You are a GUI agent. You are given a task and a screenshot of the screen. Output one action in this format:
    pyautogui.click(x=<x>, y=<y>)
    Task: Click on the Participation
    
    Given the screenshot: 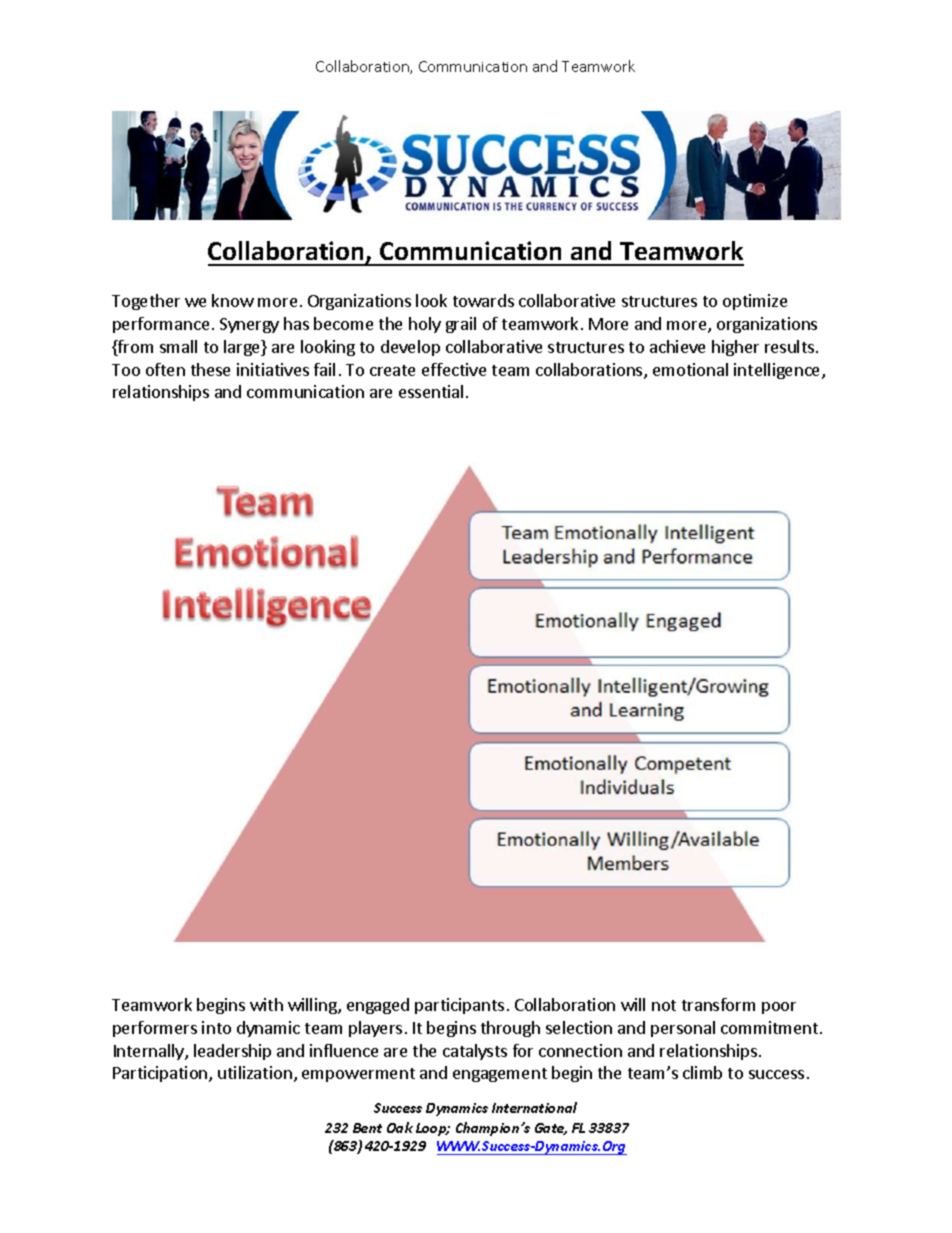 What is the action you would take?
    pyautogui.click(x=161, y=1074)
